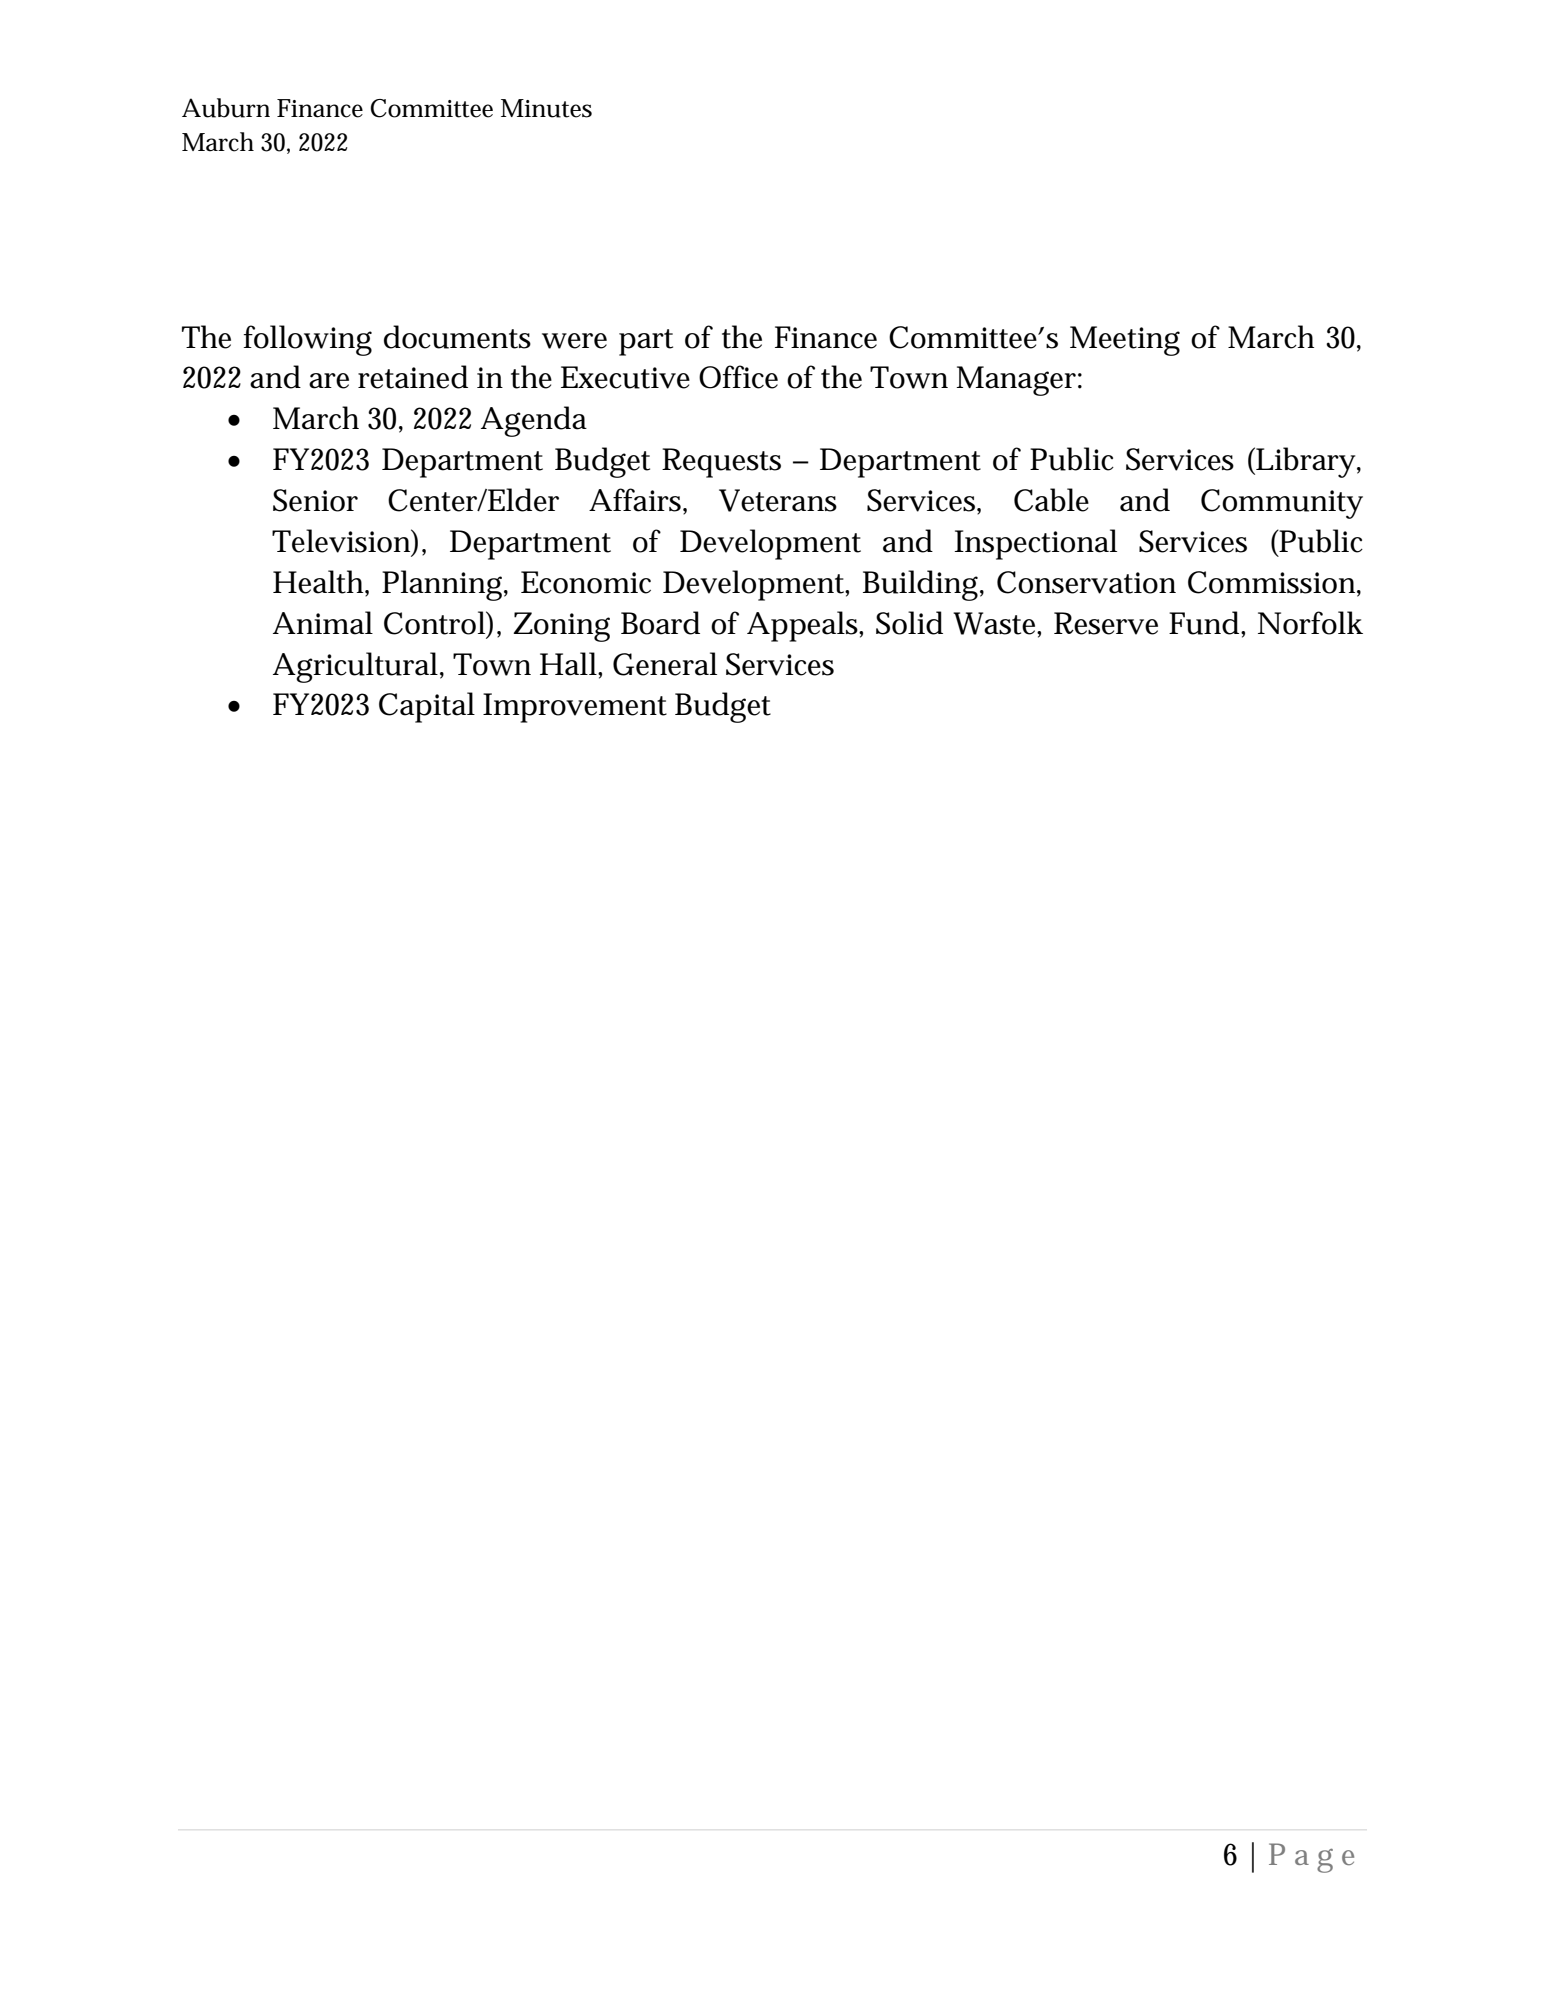  What do you see at coordinates (1205, 623) in the screenshot?
I see `Fund` at bounding box center [1205, 623].
